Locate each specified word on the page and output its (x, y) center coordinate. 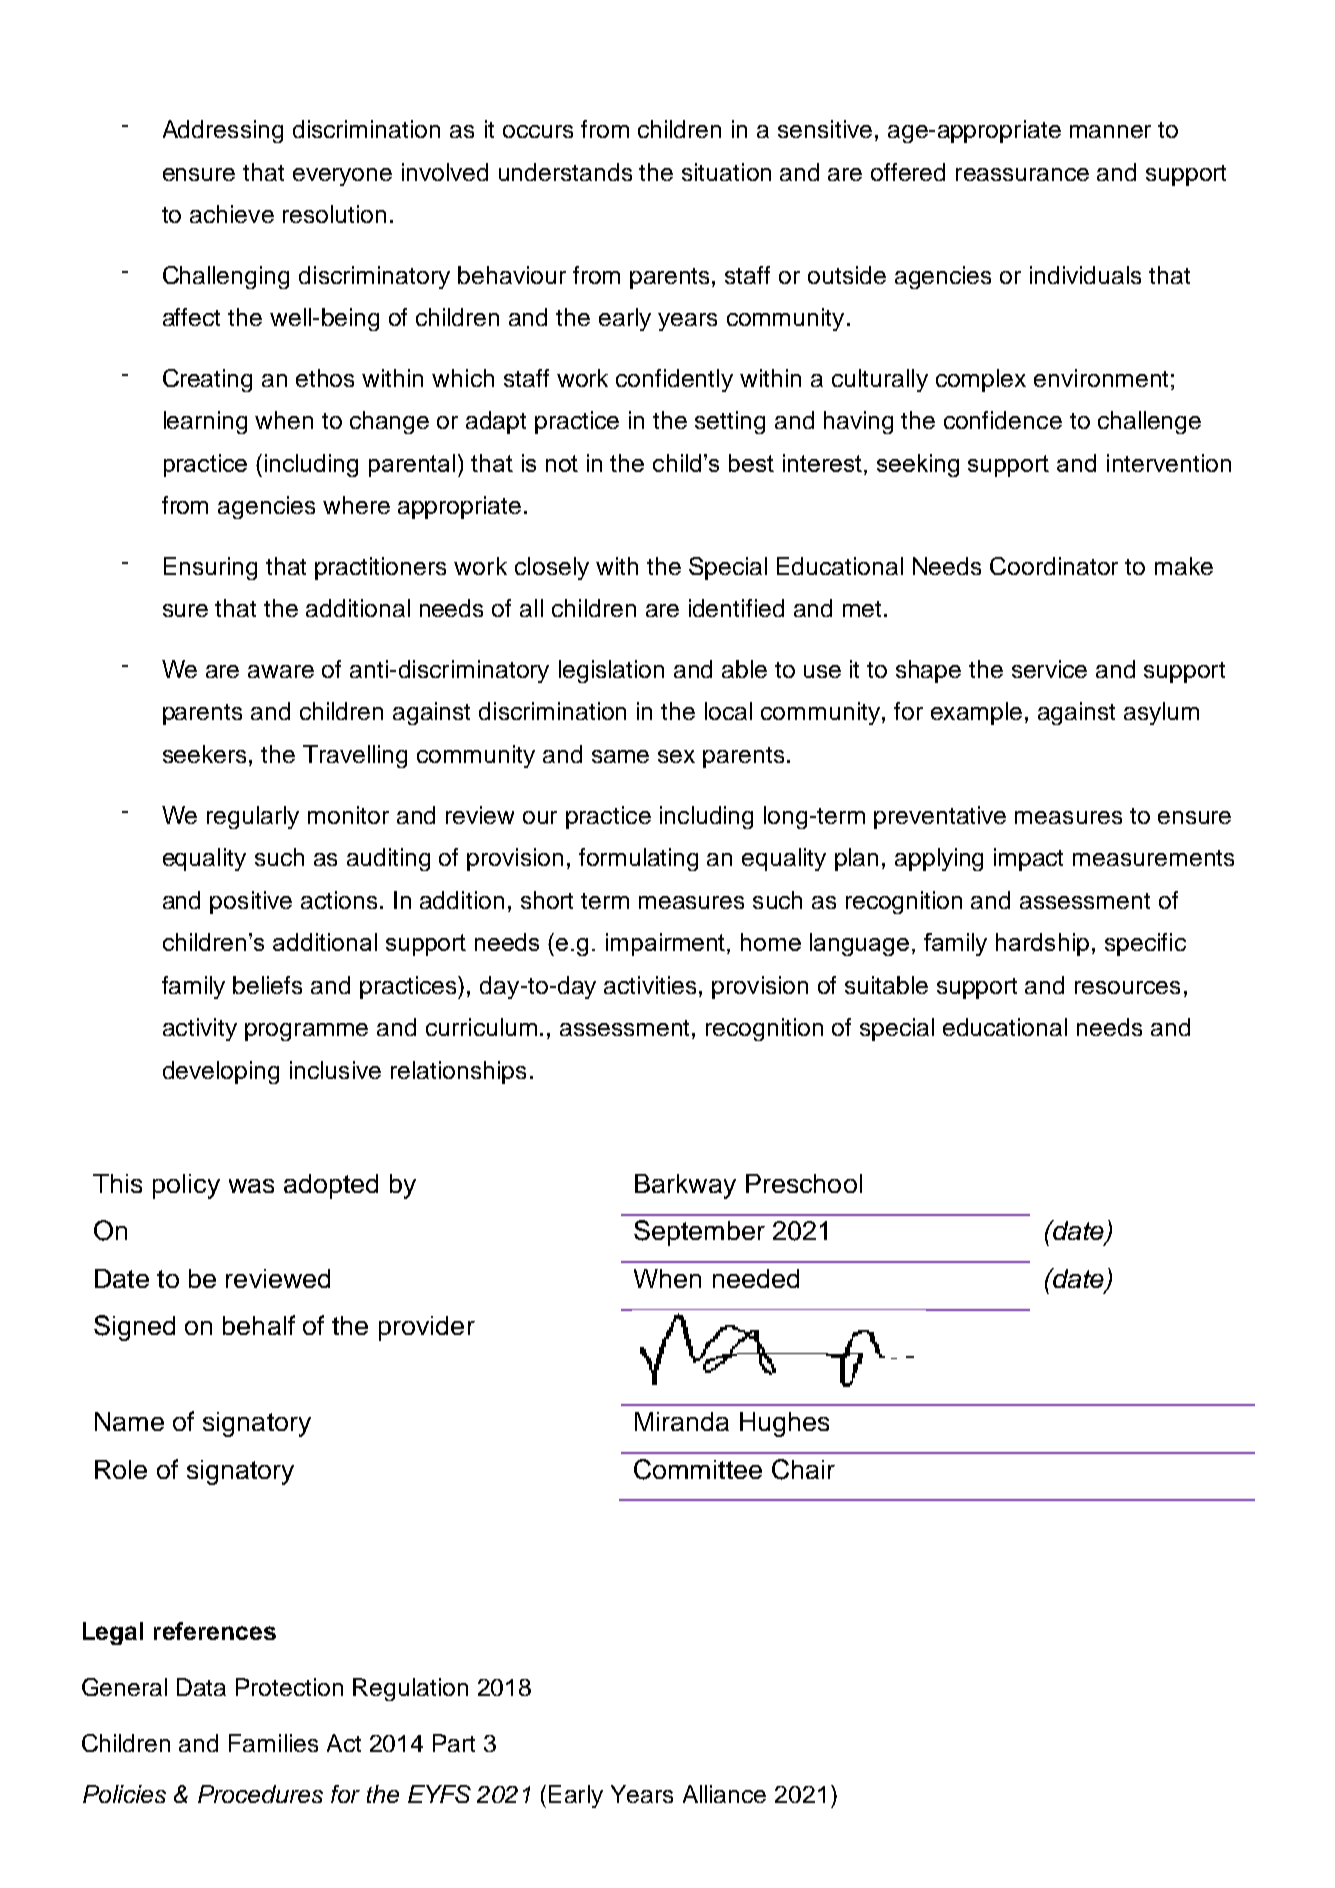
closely (552, 568)
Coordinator (1054, 566)
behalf (259, 1325)
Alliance (724, 1794)
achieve (232, 214)
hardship (1042, 944)
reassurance (1022, 174)
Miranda (682, 1421)
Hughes (784, 1424)
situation (726, 172)
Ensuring (210, 568)
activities (650, 985)
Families (273, 1743)
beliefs (267, 985)
